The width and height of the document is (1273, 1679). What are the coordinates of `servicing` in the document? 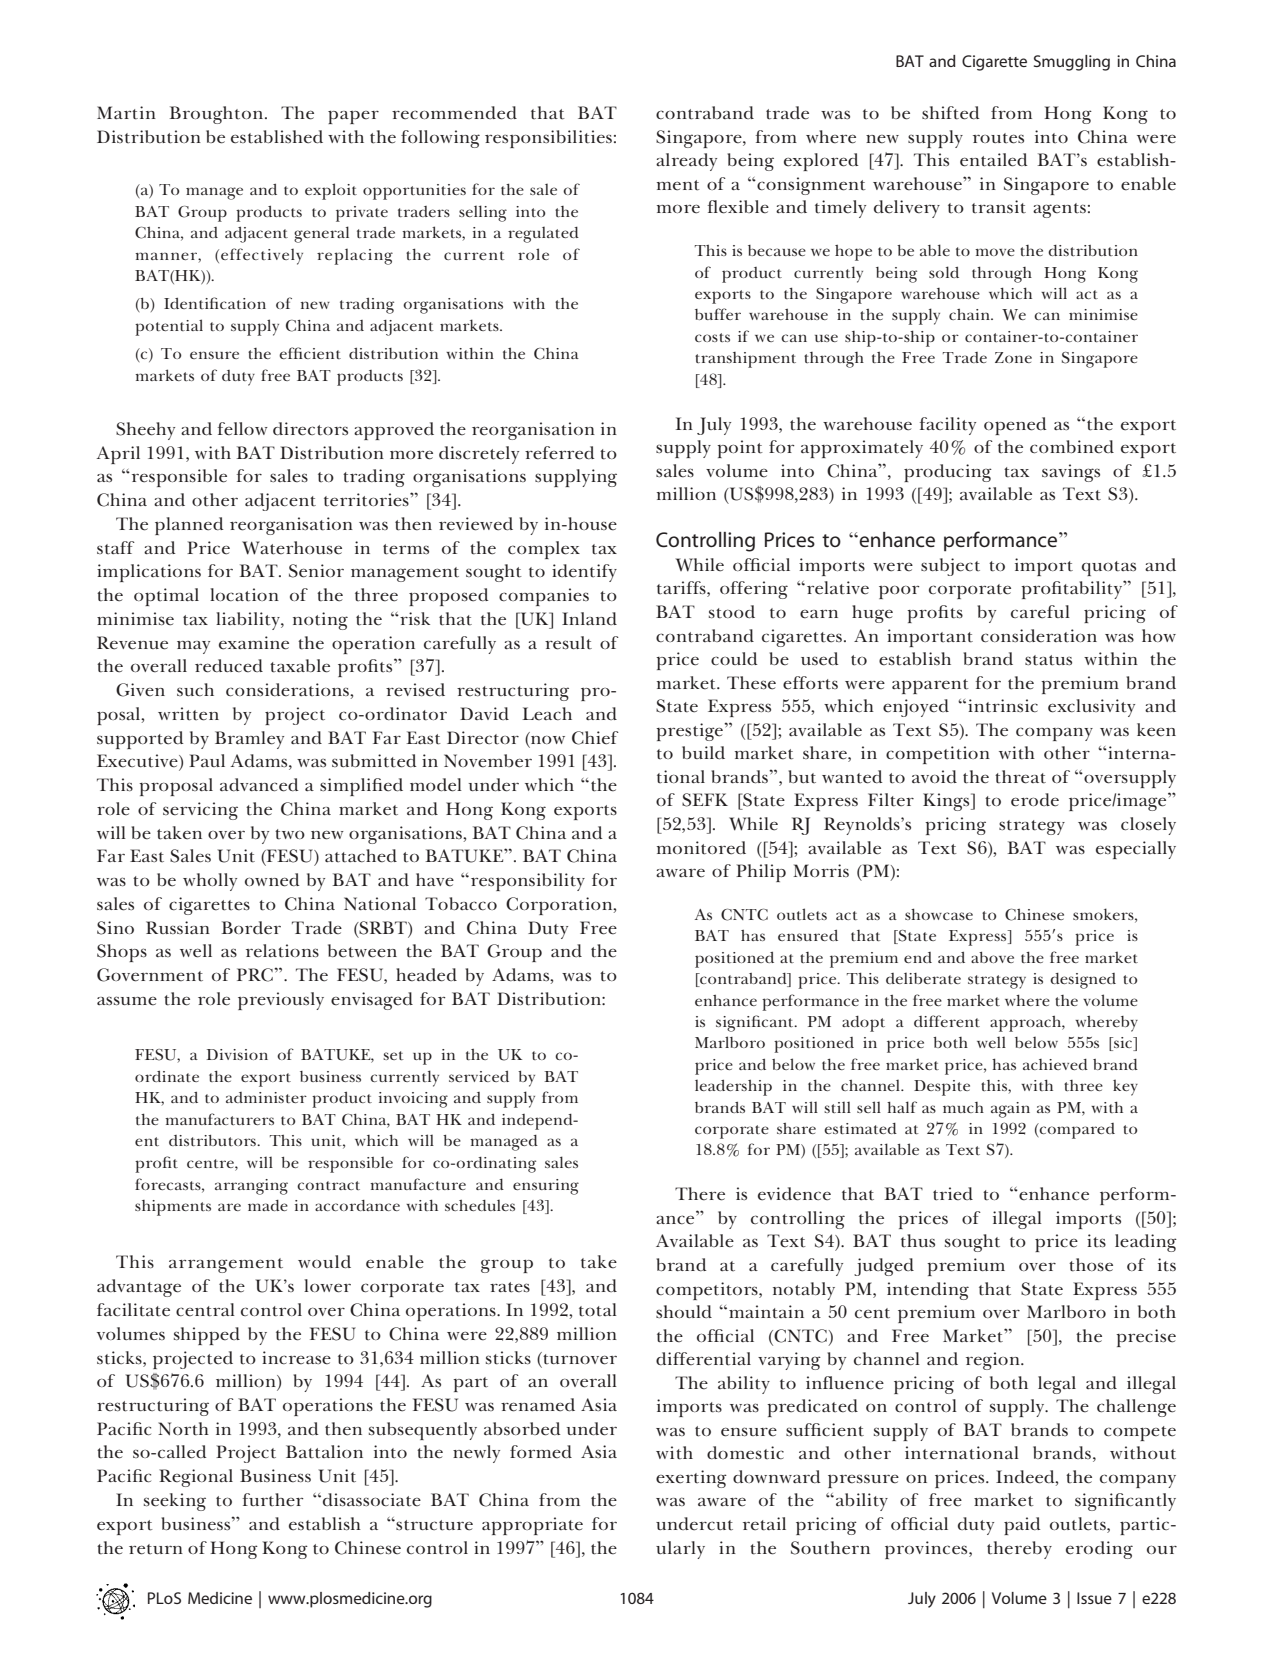 It's located at (200, 811).
